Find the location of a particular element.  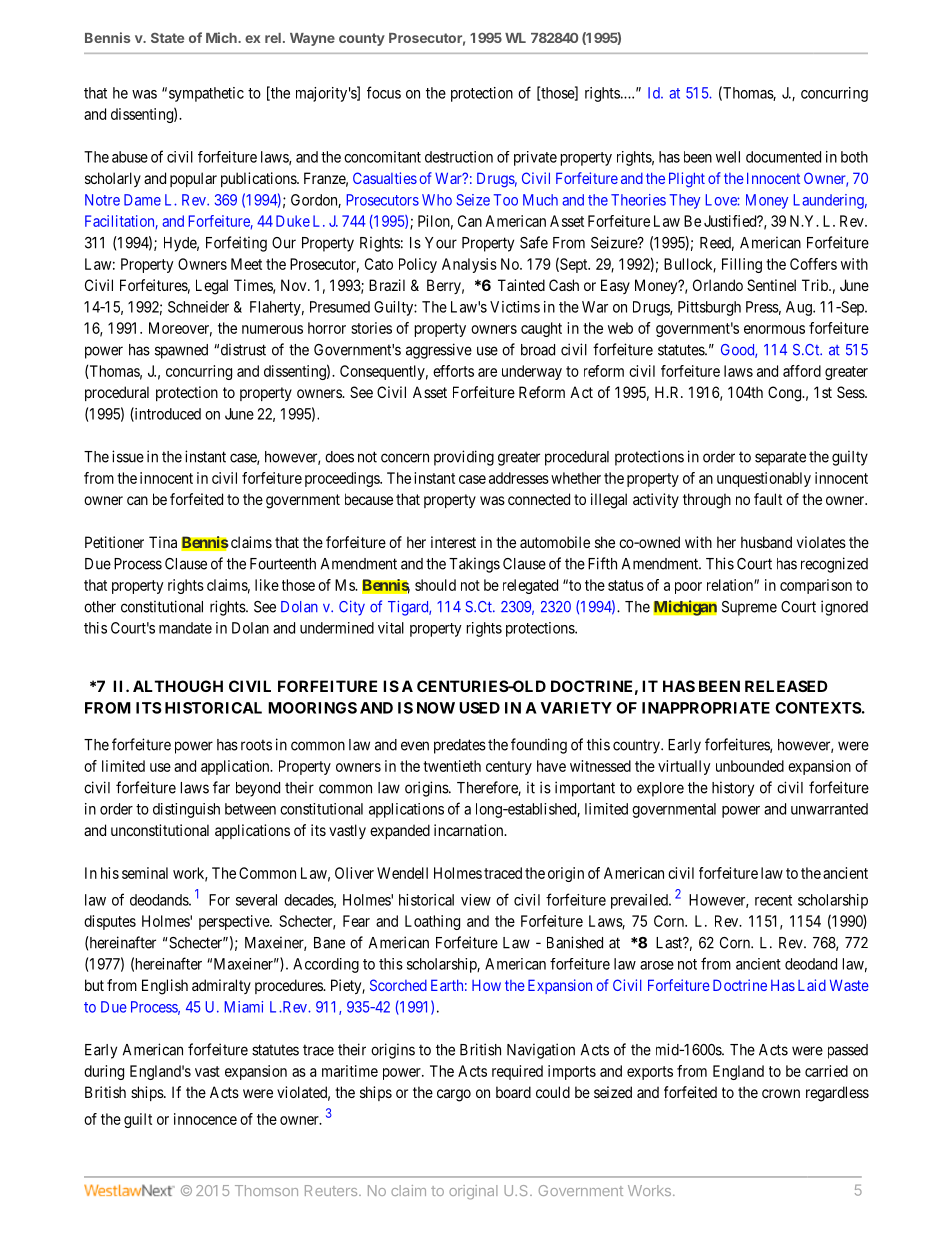

spawned is located at coordinates (181, 351).
